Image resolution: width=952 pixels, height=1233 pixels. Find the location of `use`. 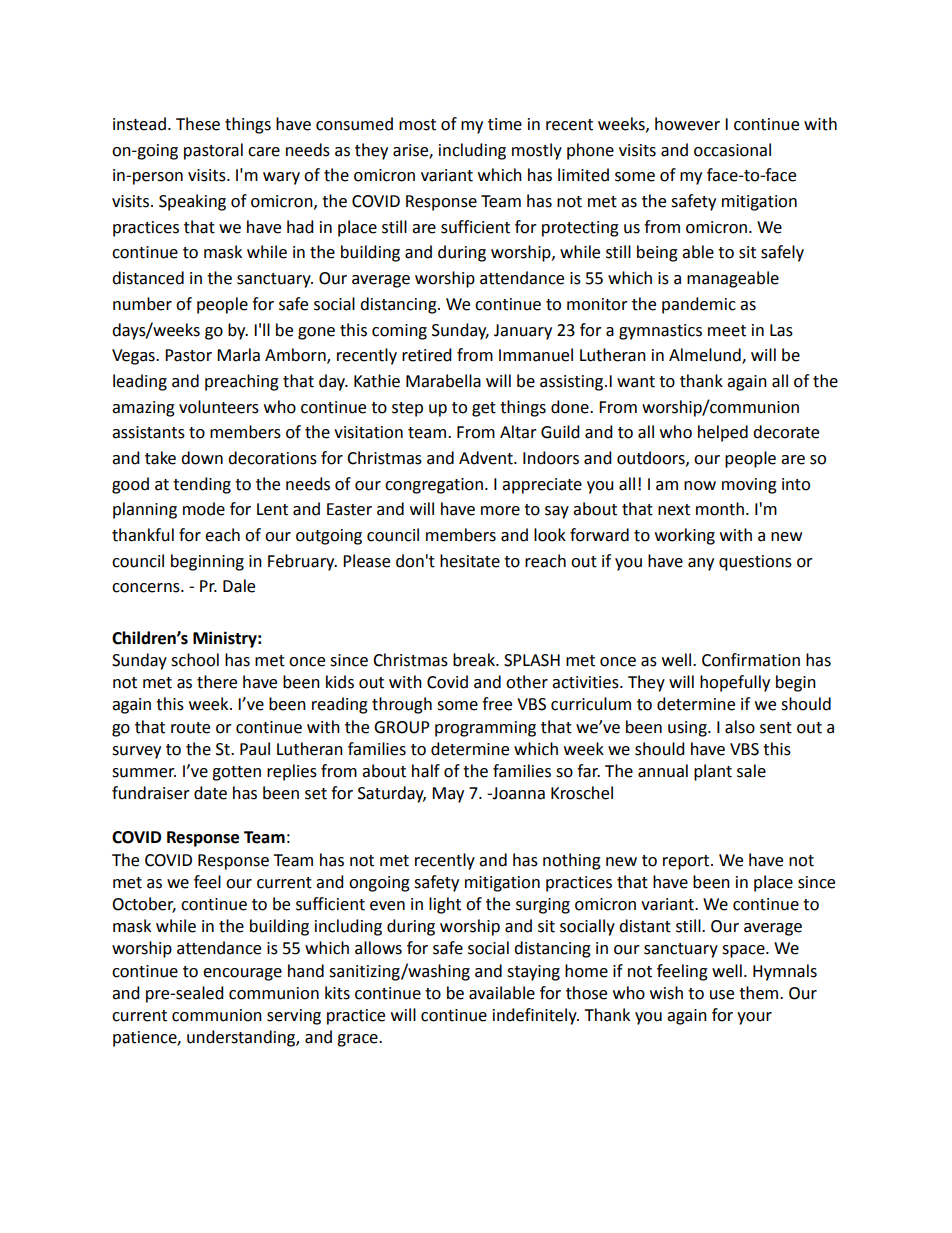

use is located at coordinates (722, 995).
